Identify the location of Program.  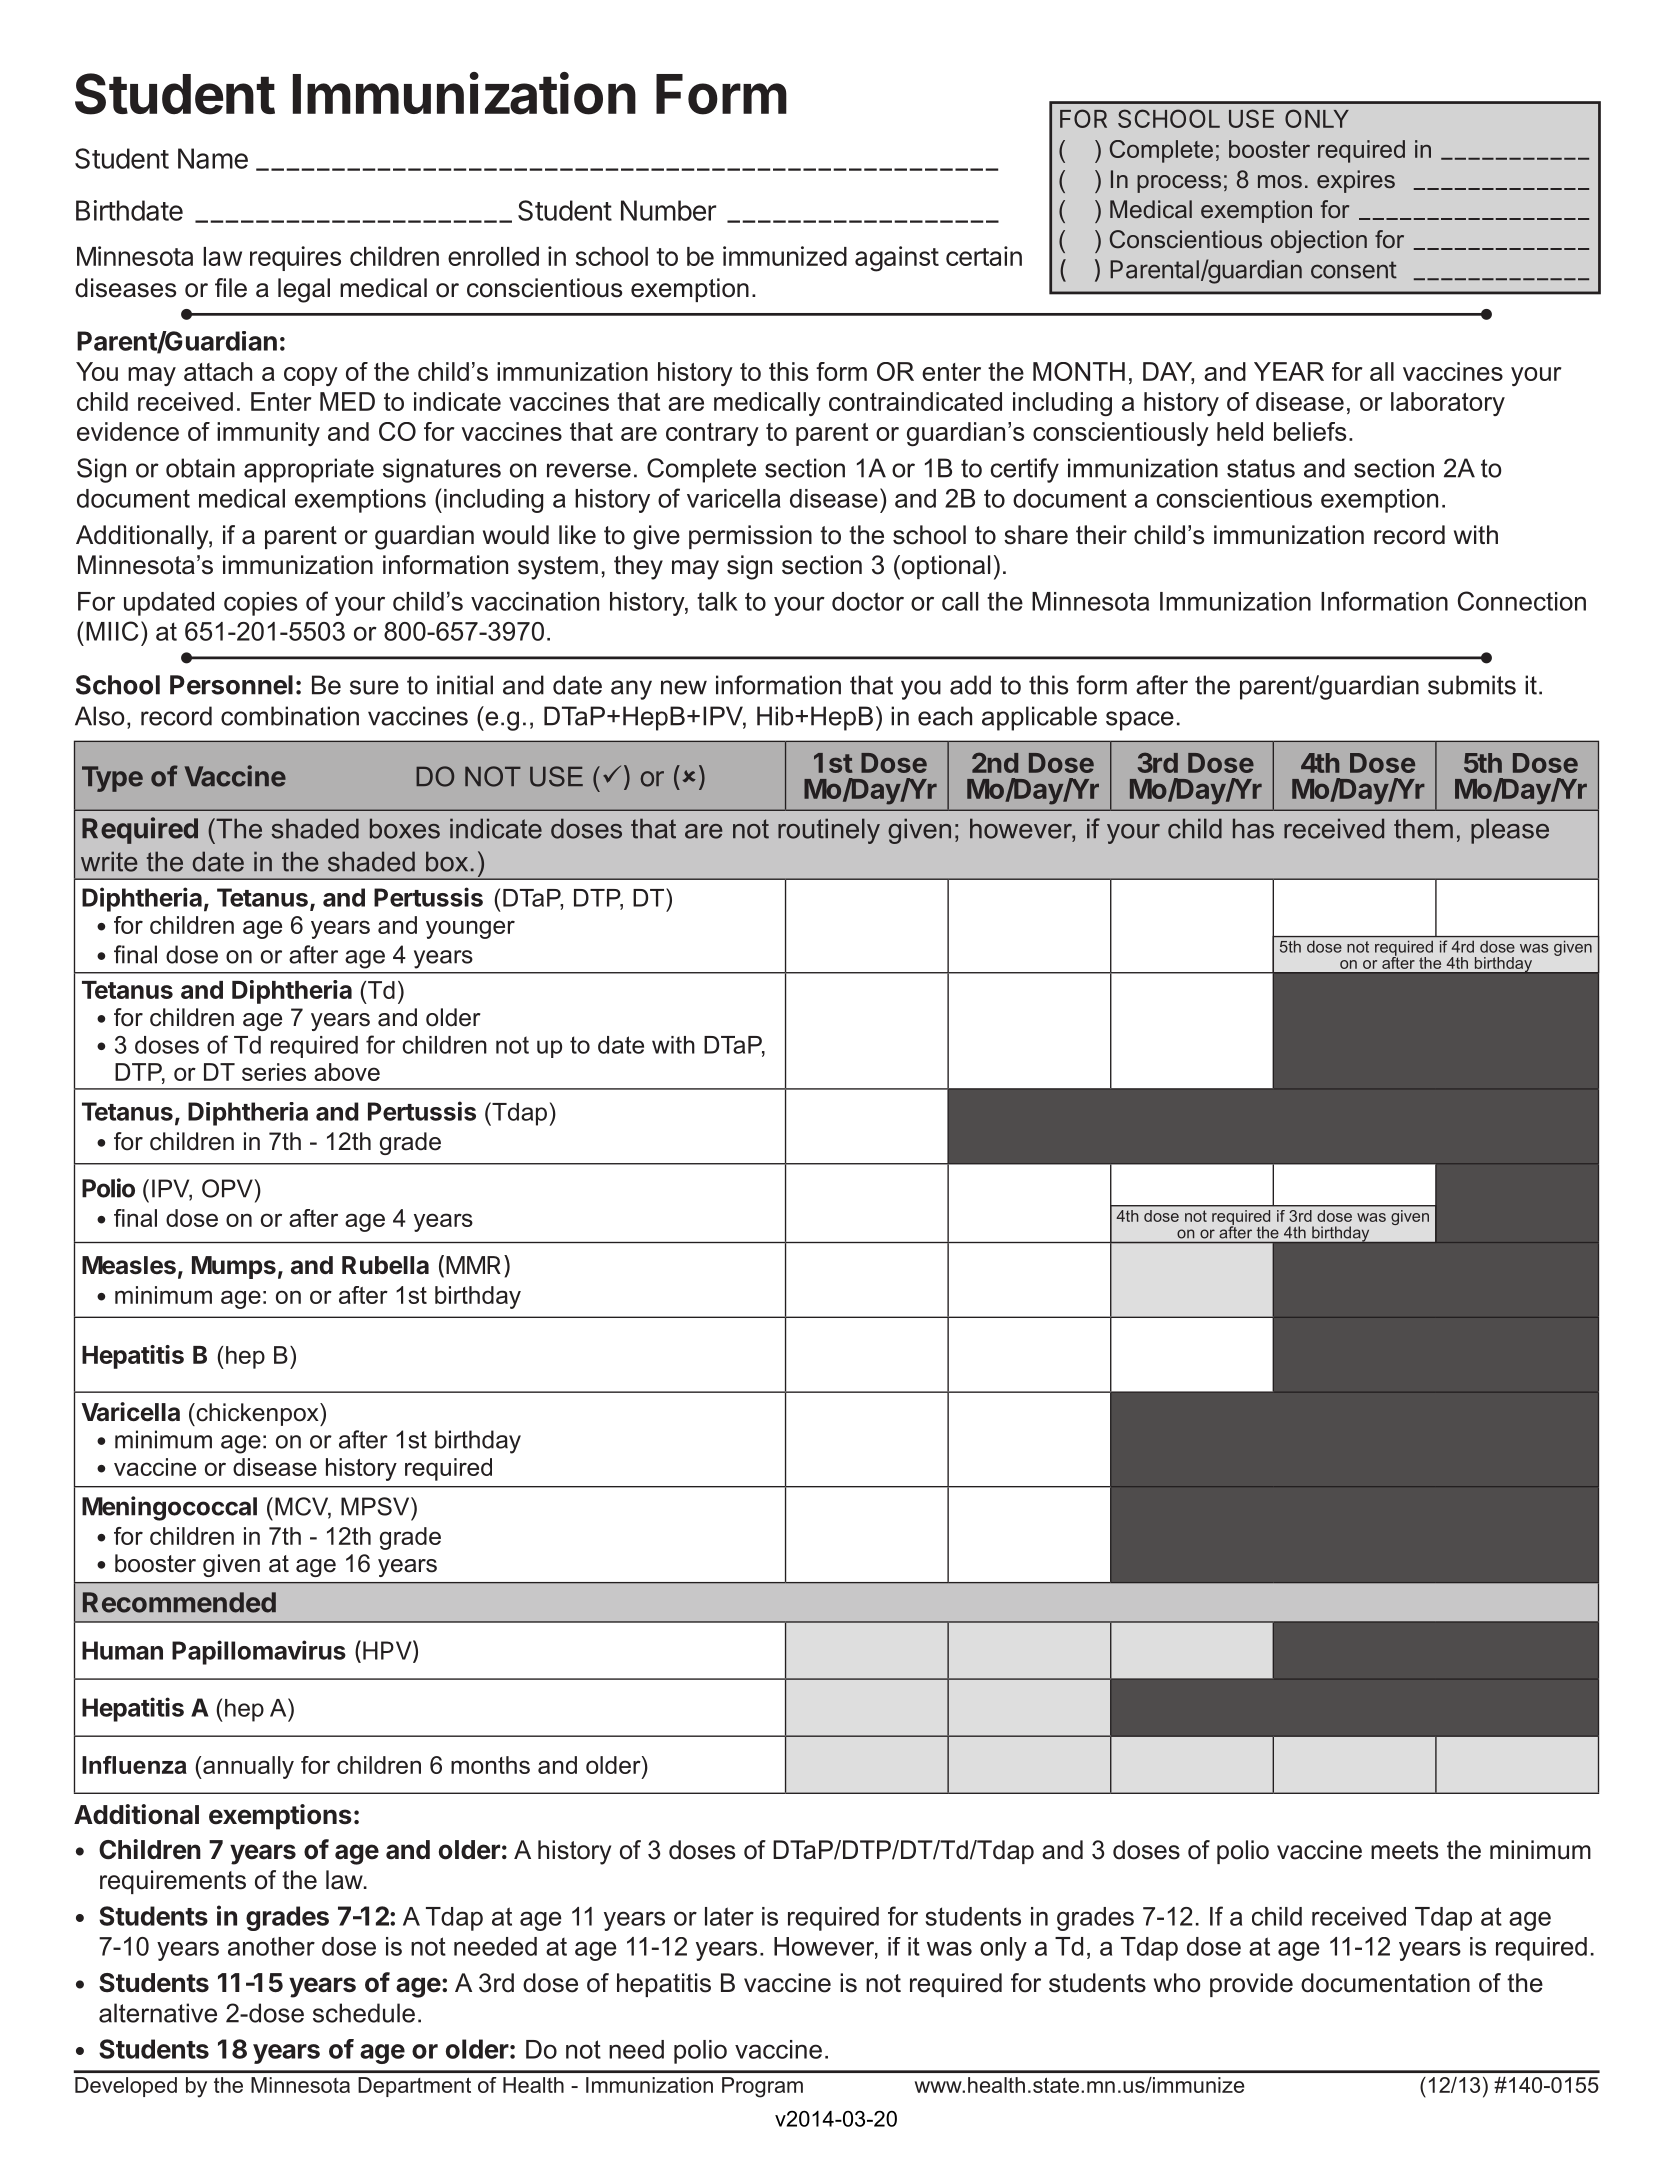
(762, 2087).
